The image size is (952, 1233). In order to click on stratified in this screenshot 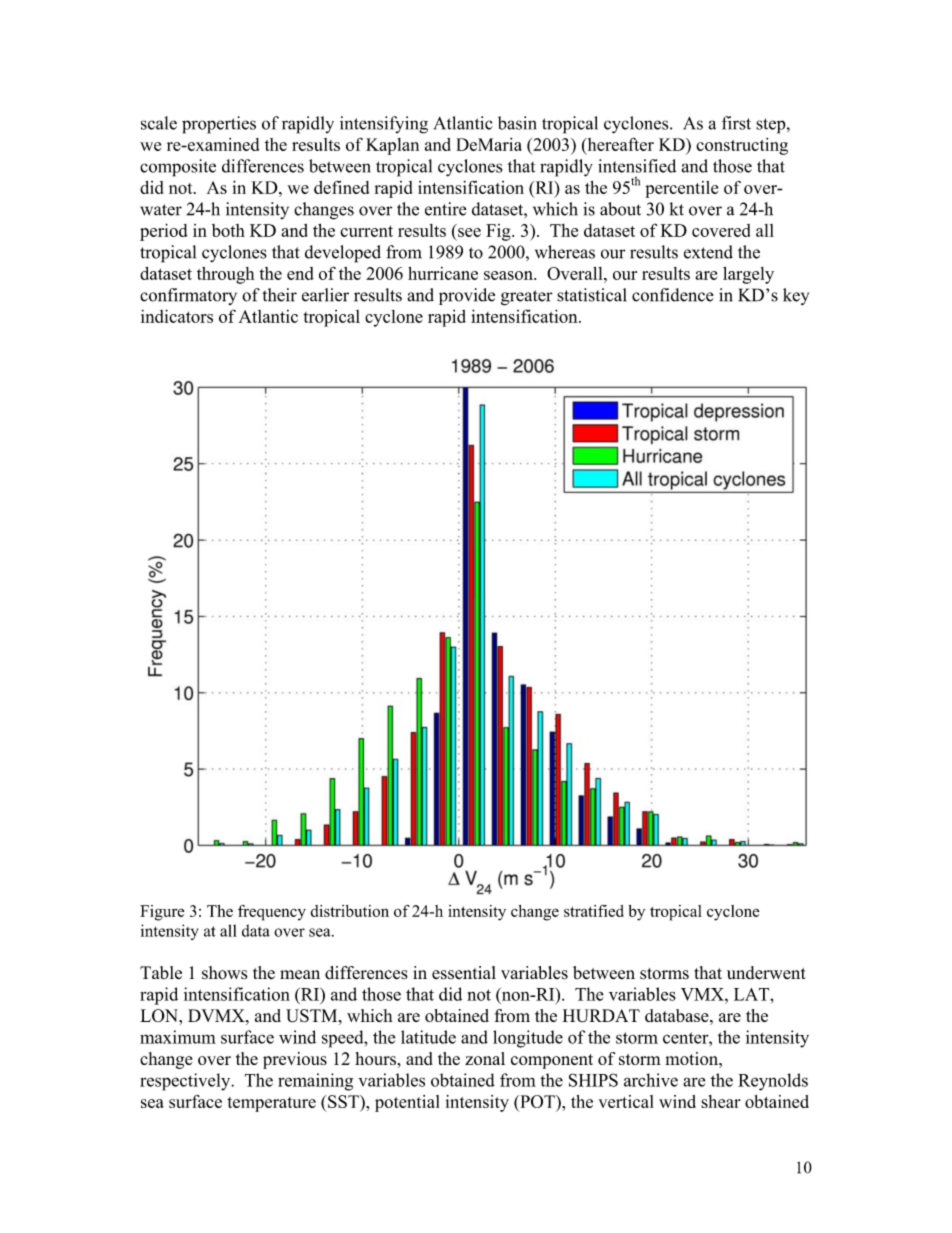, I will do `click(594, 911)`.
